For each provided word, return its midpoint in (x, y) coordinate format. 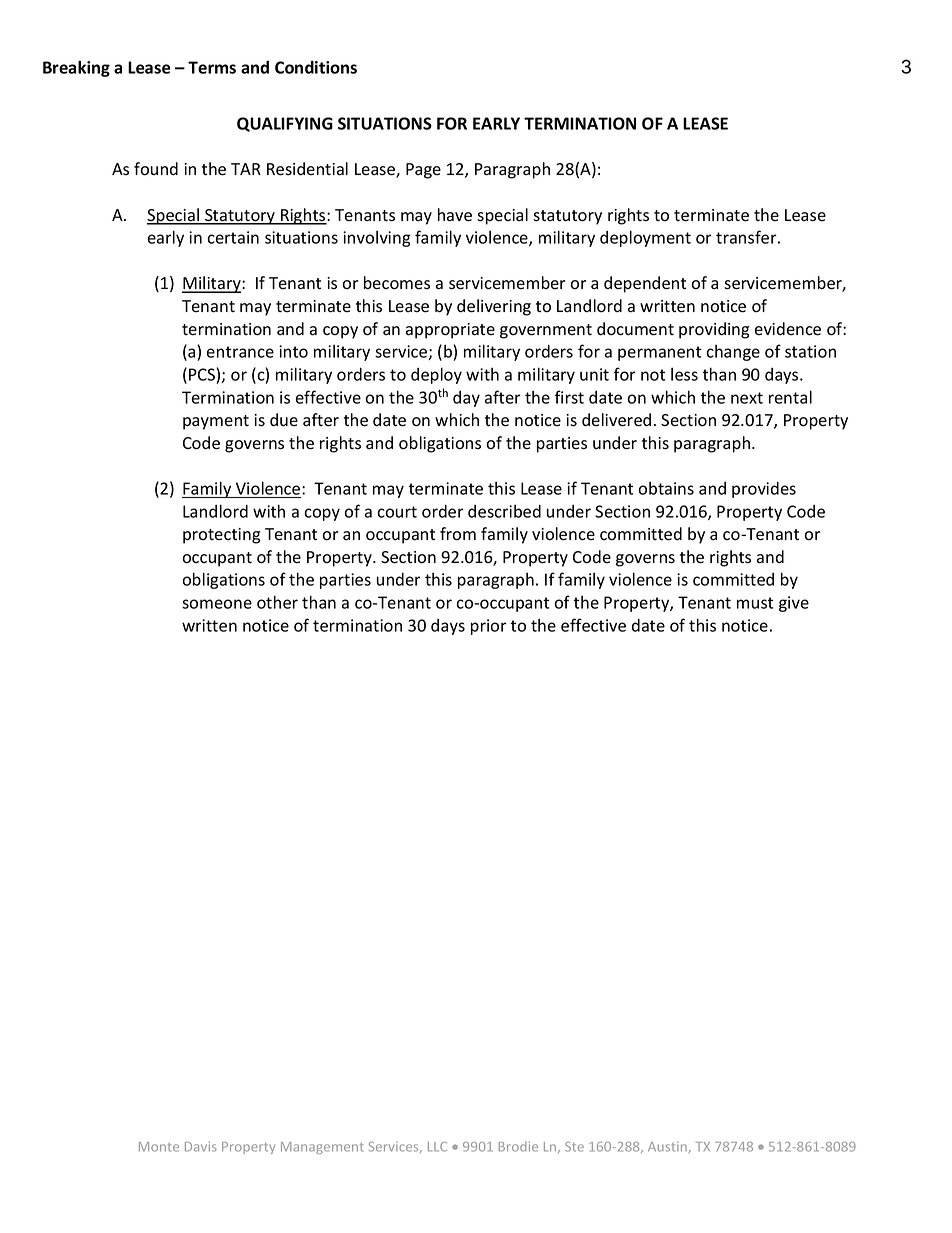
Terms (212, 67)
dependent (645, 284)
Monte (159, 1147)
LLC (437, 1147)
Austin (667, 1147)
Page (423, 171)
